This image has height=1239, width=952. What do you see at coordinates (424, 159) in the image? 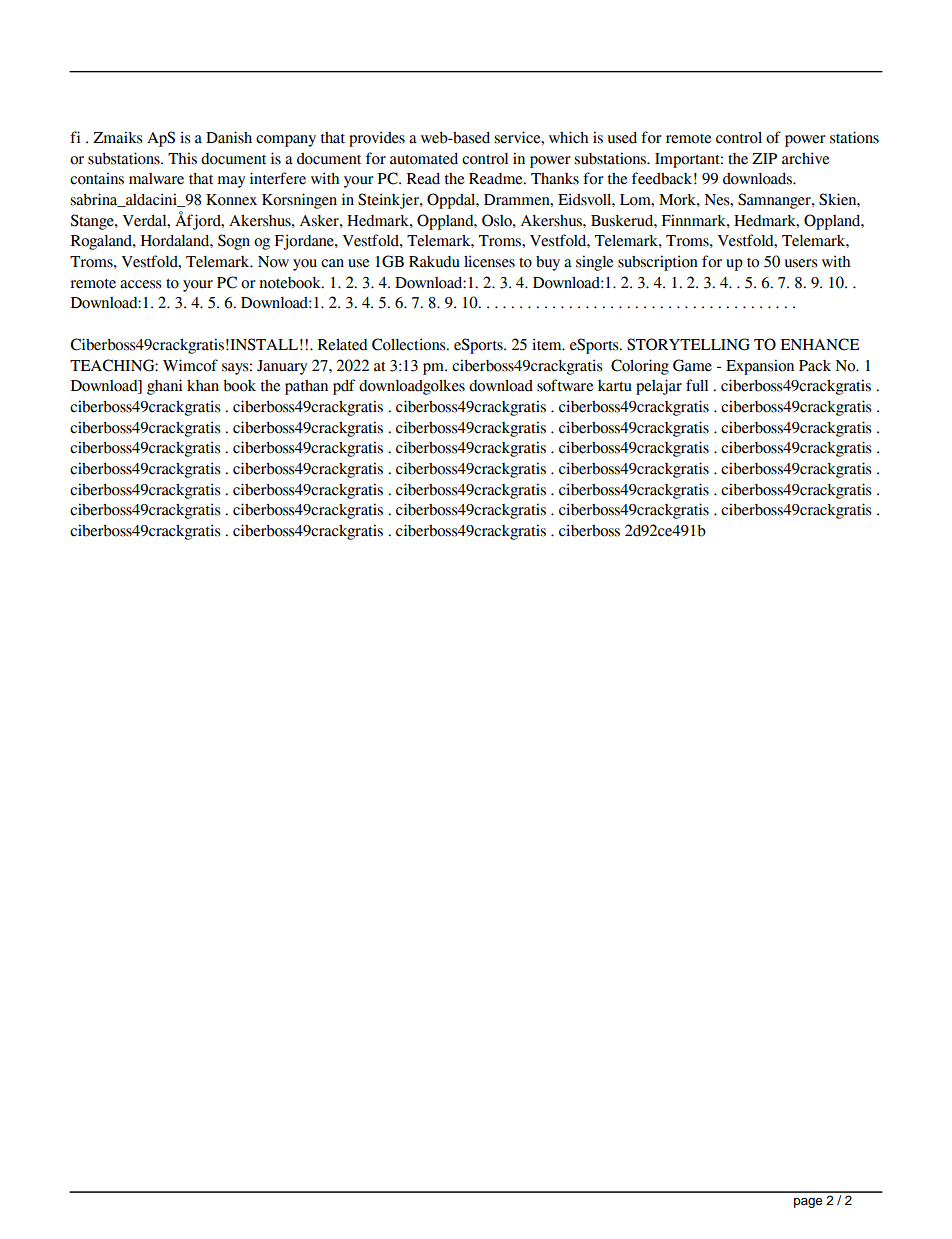
I see `automated` at bounding box center [424, 159].
